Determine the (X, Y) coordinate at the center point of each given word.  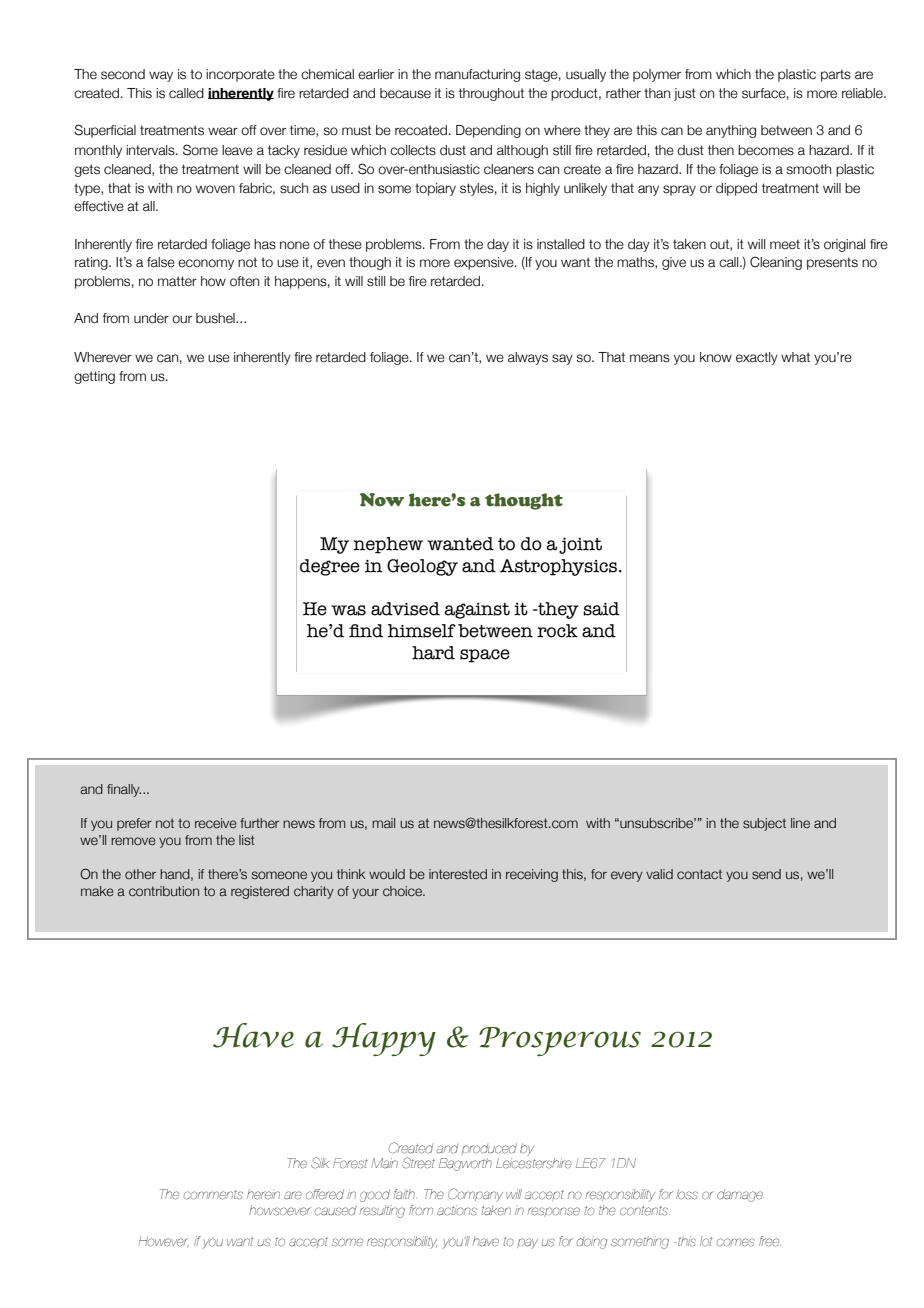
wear (223, 131)
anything (731, 131)
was (348, 610)
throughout (491, 94)
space (485, 656)
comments (213, 1195)
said (601, 609)
